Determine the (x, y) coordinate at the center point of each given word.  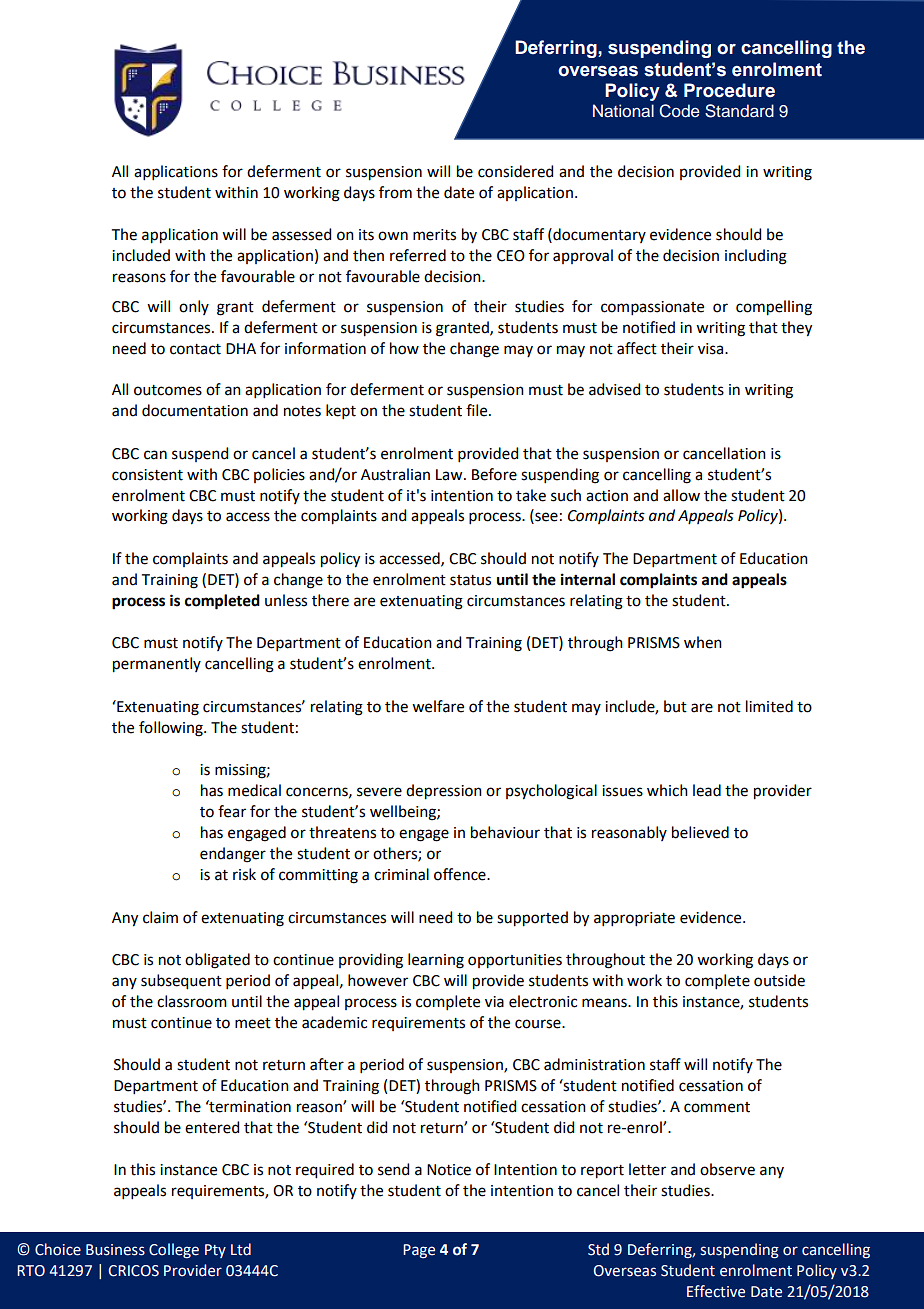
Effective (716, 1291)
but (675, 706)
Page (419, 1251)
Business (115, 1250)
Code (679, 111)
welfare (438, 706)
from (395, 192)
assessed (301, 234)
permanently (157, 665)
